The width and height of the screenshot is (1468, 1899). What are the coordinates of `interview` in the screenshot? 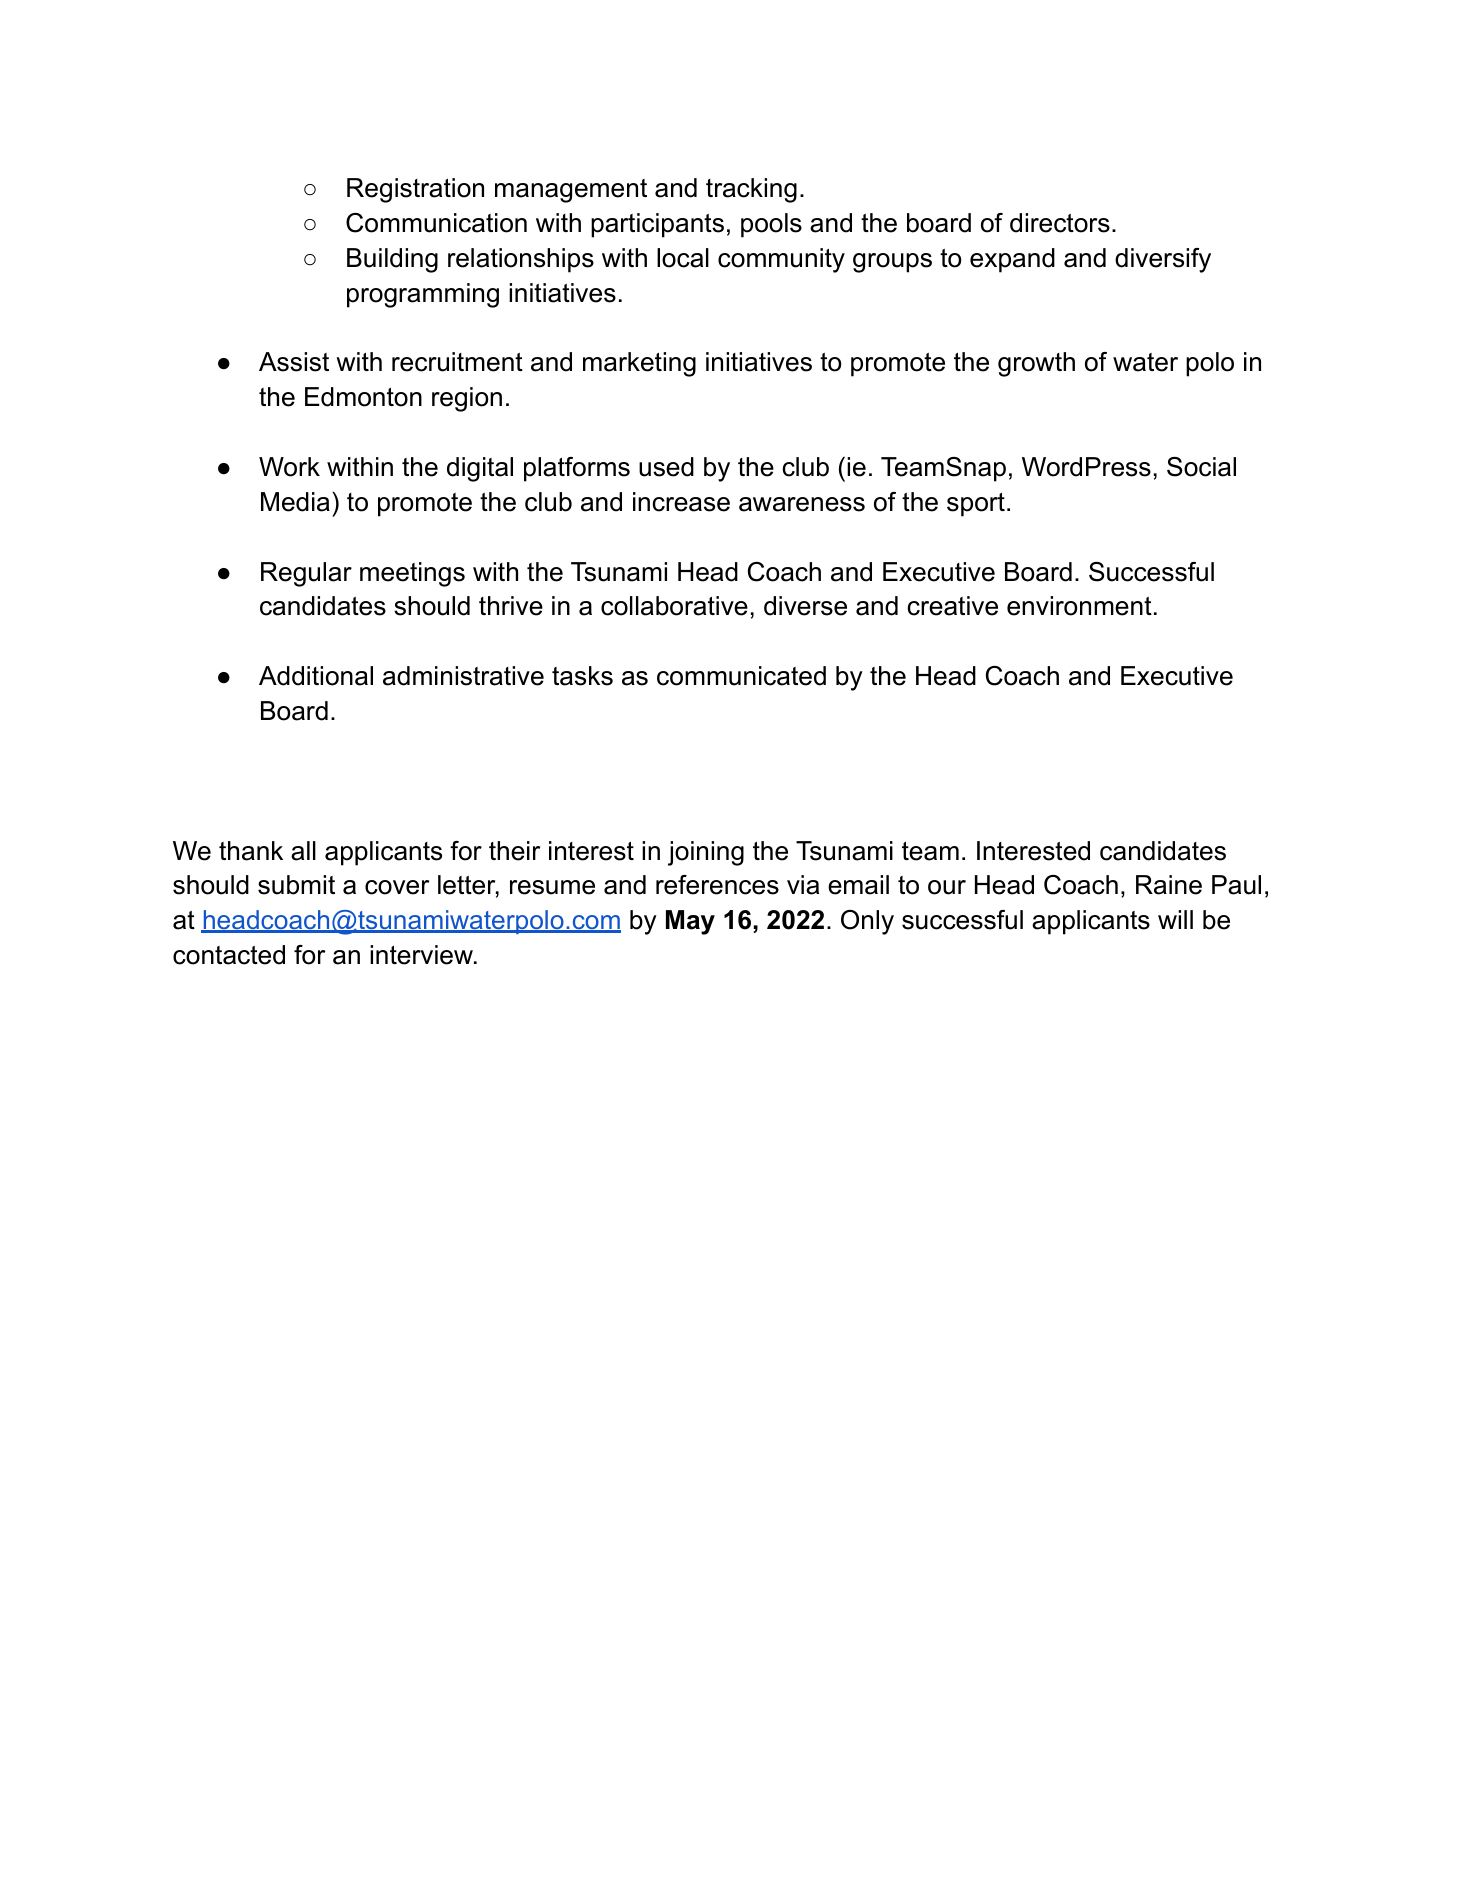 It's located at (422, 955).
